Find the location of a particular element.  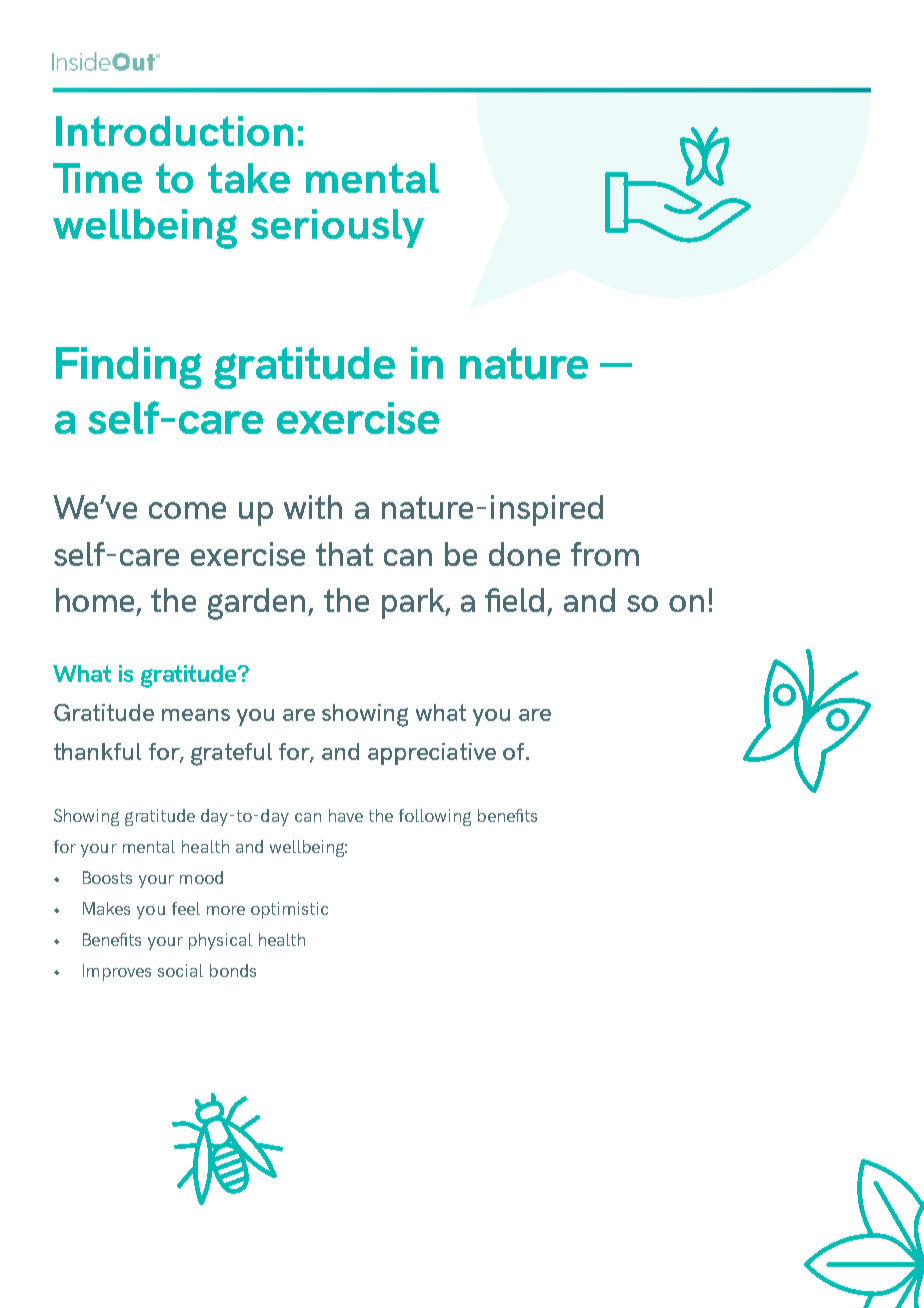

social is located at coordinates (180, 970).
